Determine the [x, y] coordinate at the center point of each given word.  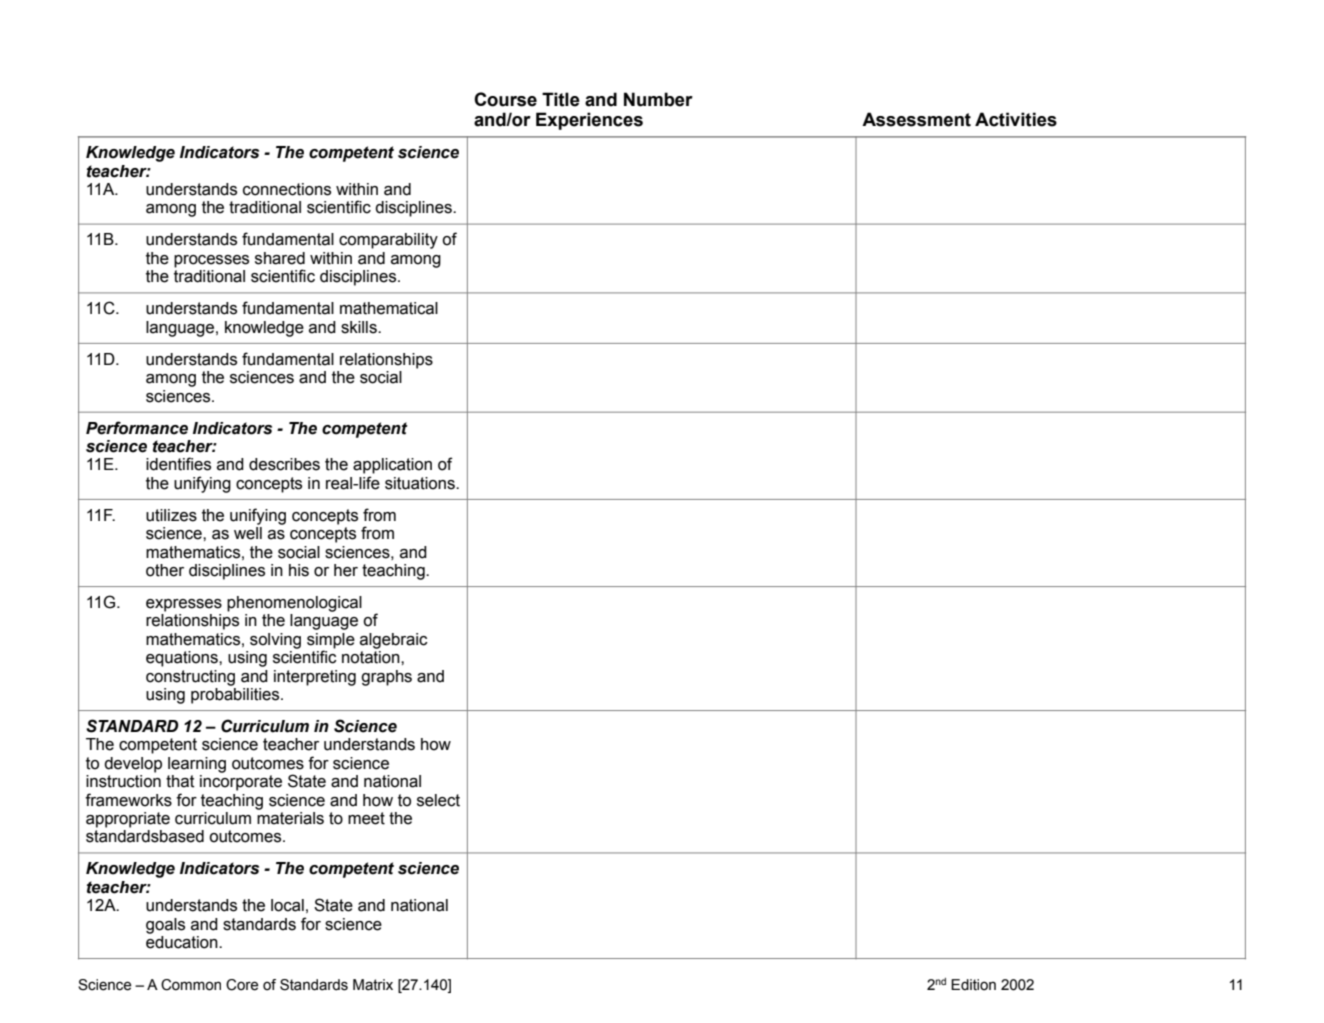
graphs [386, 678]
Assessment [916, 119]
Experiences [589, 121]
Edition [973, 985]
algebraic [394, 641]
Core [242, 985]
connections [287, 189]
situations [421, 483]
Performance [137, 428]
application [392, 466]
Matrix [373, 985]
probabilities [236, 696]
